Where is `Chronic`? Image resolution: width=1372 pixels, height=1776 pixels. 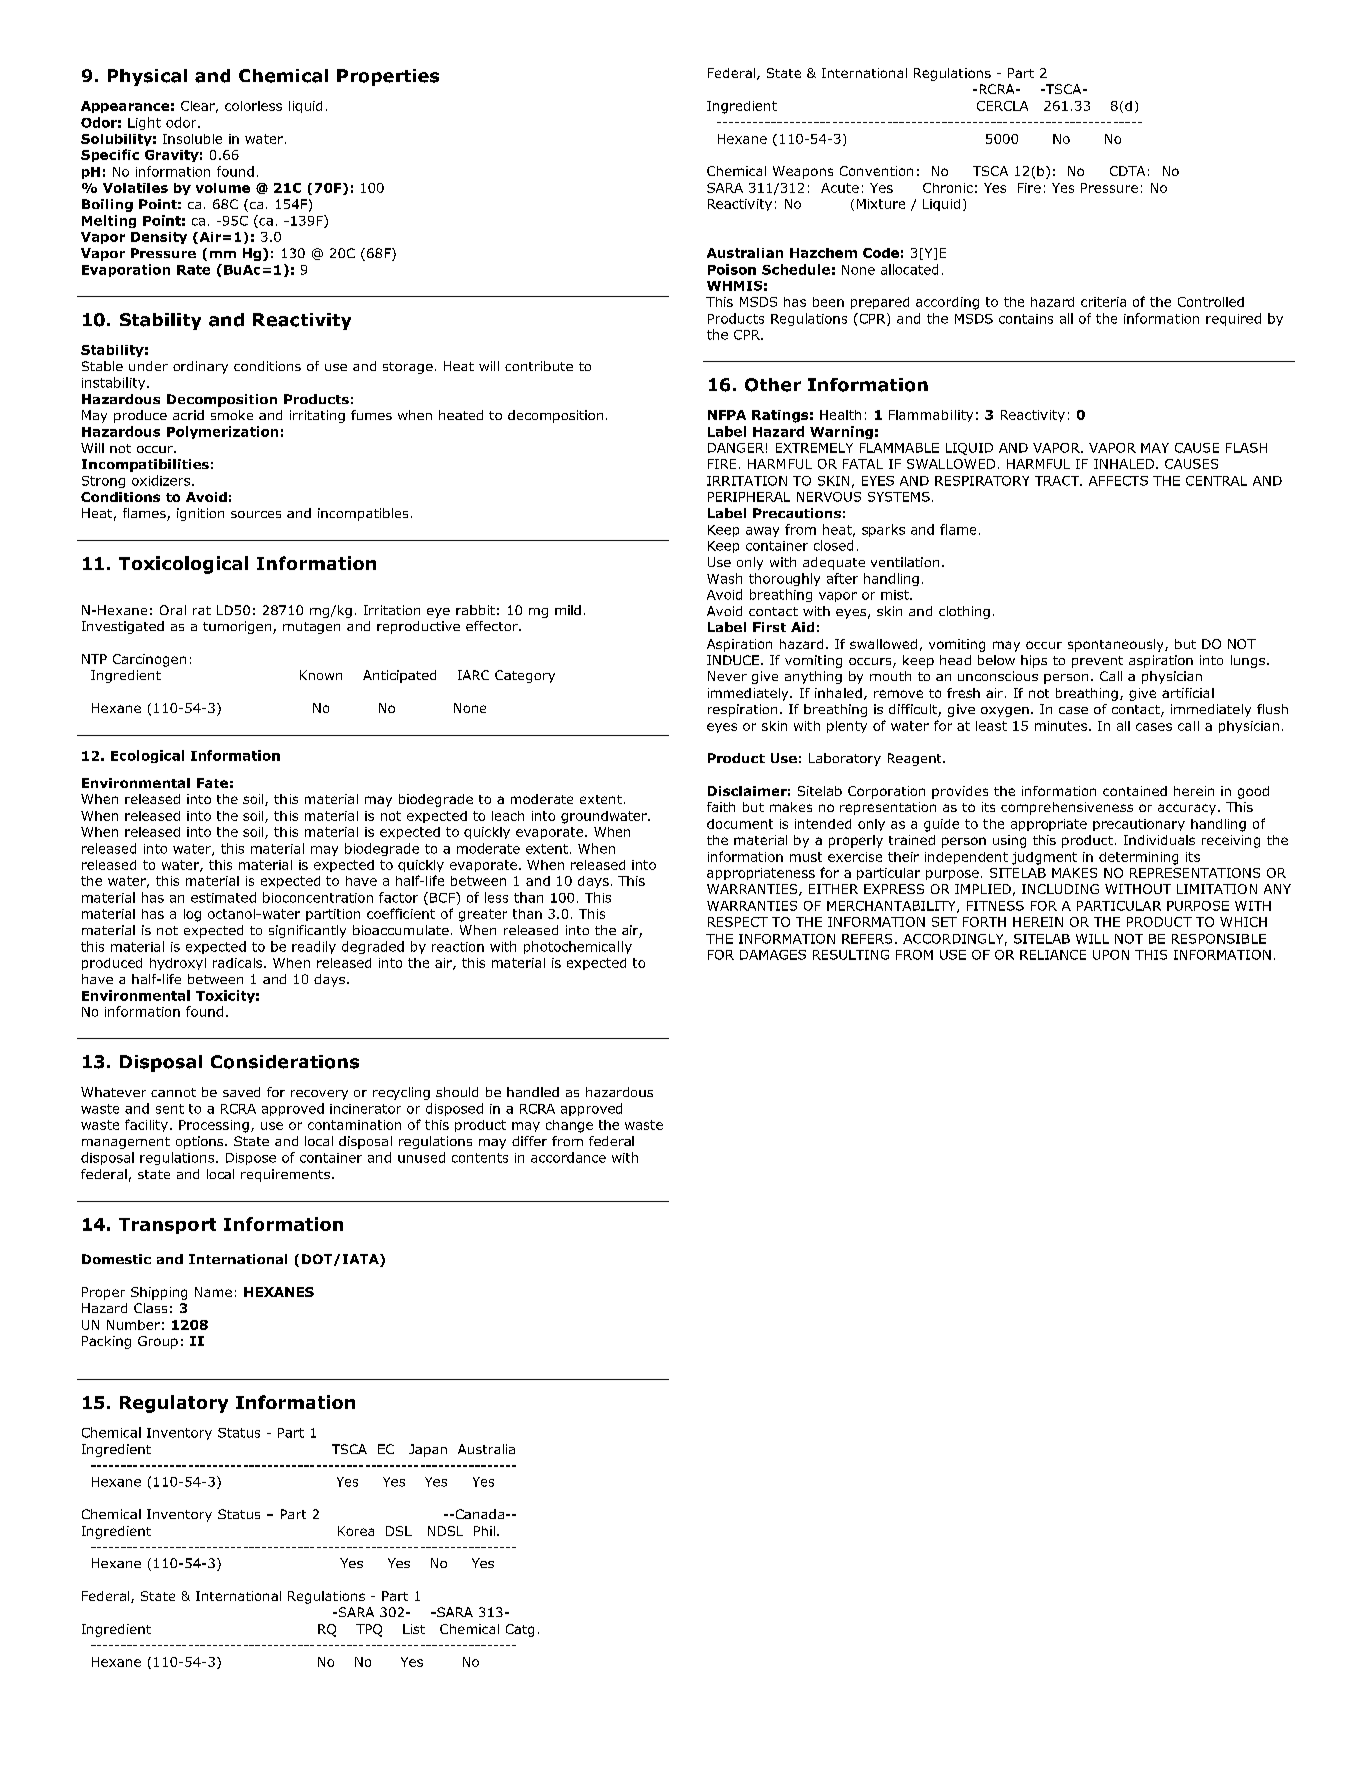 Chronic is located at coordinates (948, 188).
